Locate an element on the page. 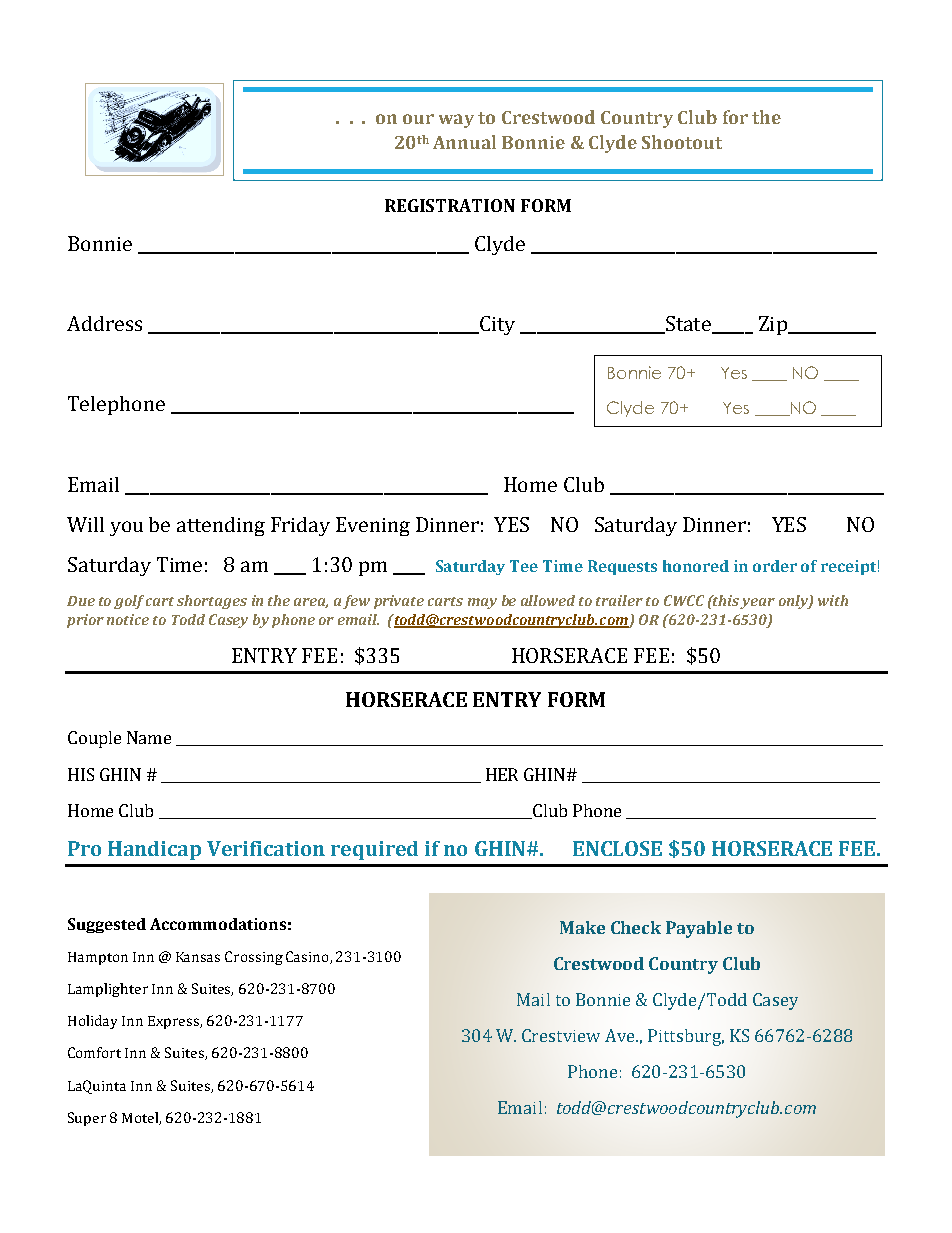 This document has width=952, height=1233. Annual is located at coordinates (464, 142).
